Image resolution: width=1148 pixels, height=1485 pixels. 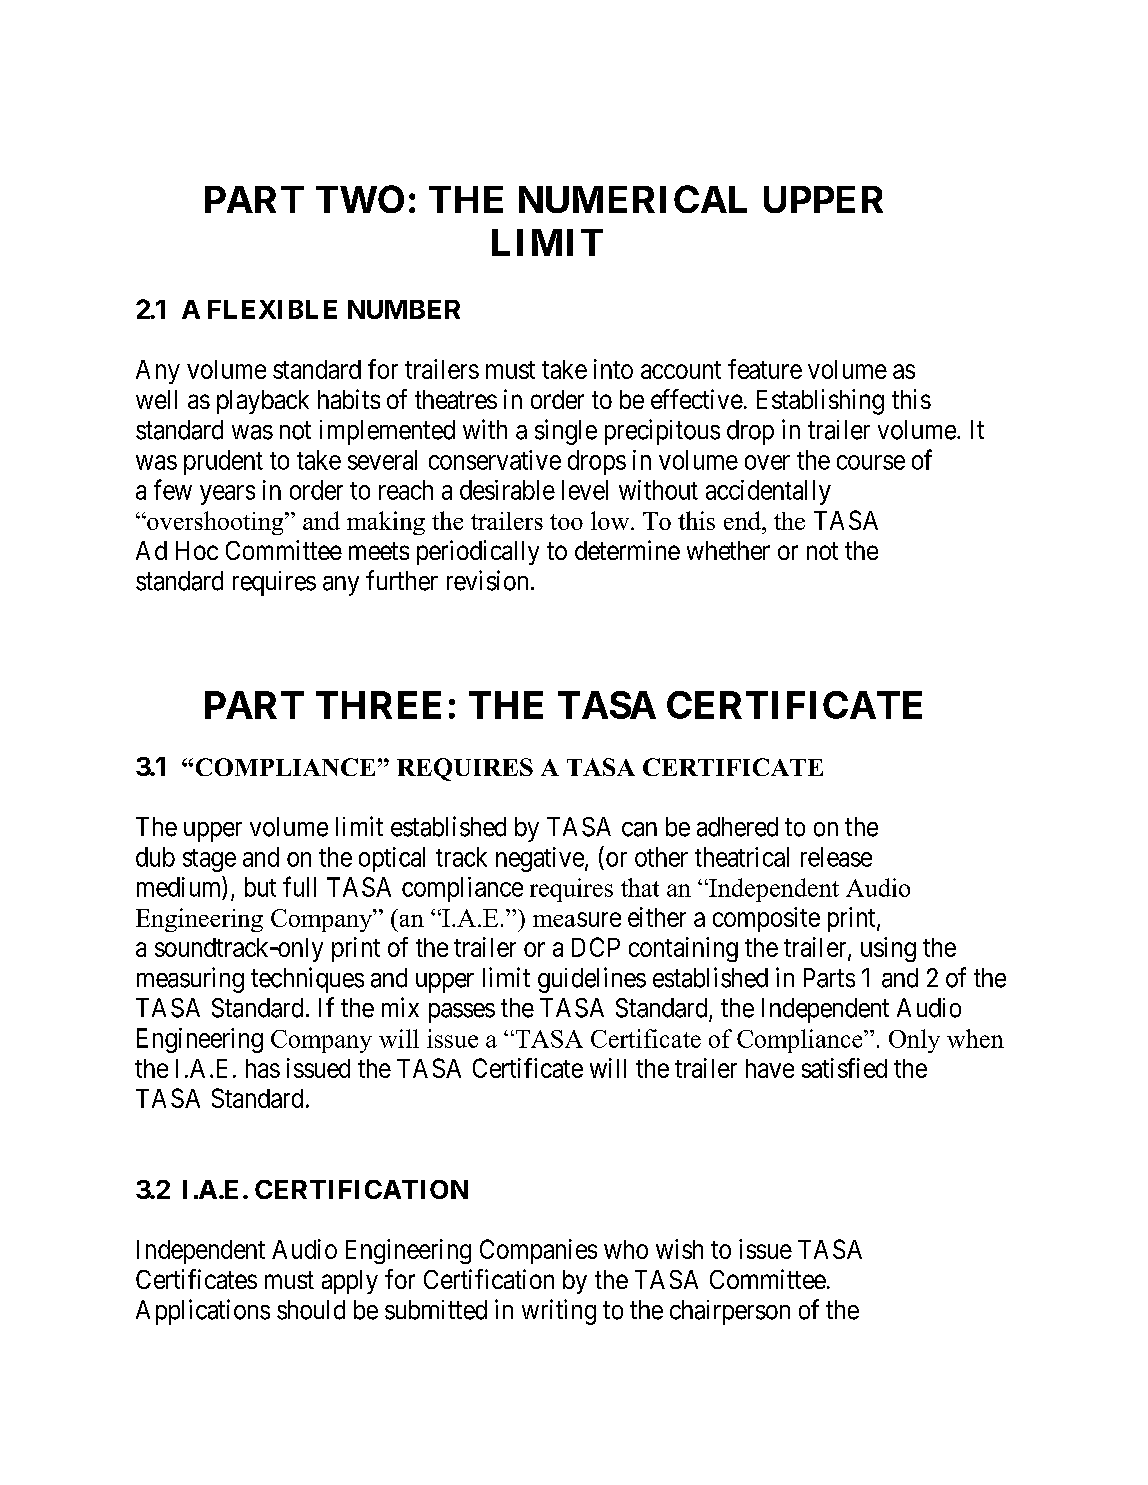 What do you see at coordinates (639, 829) in the screenshot?
I see `can` at bounding box center [639, 829].
